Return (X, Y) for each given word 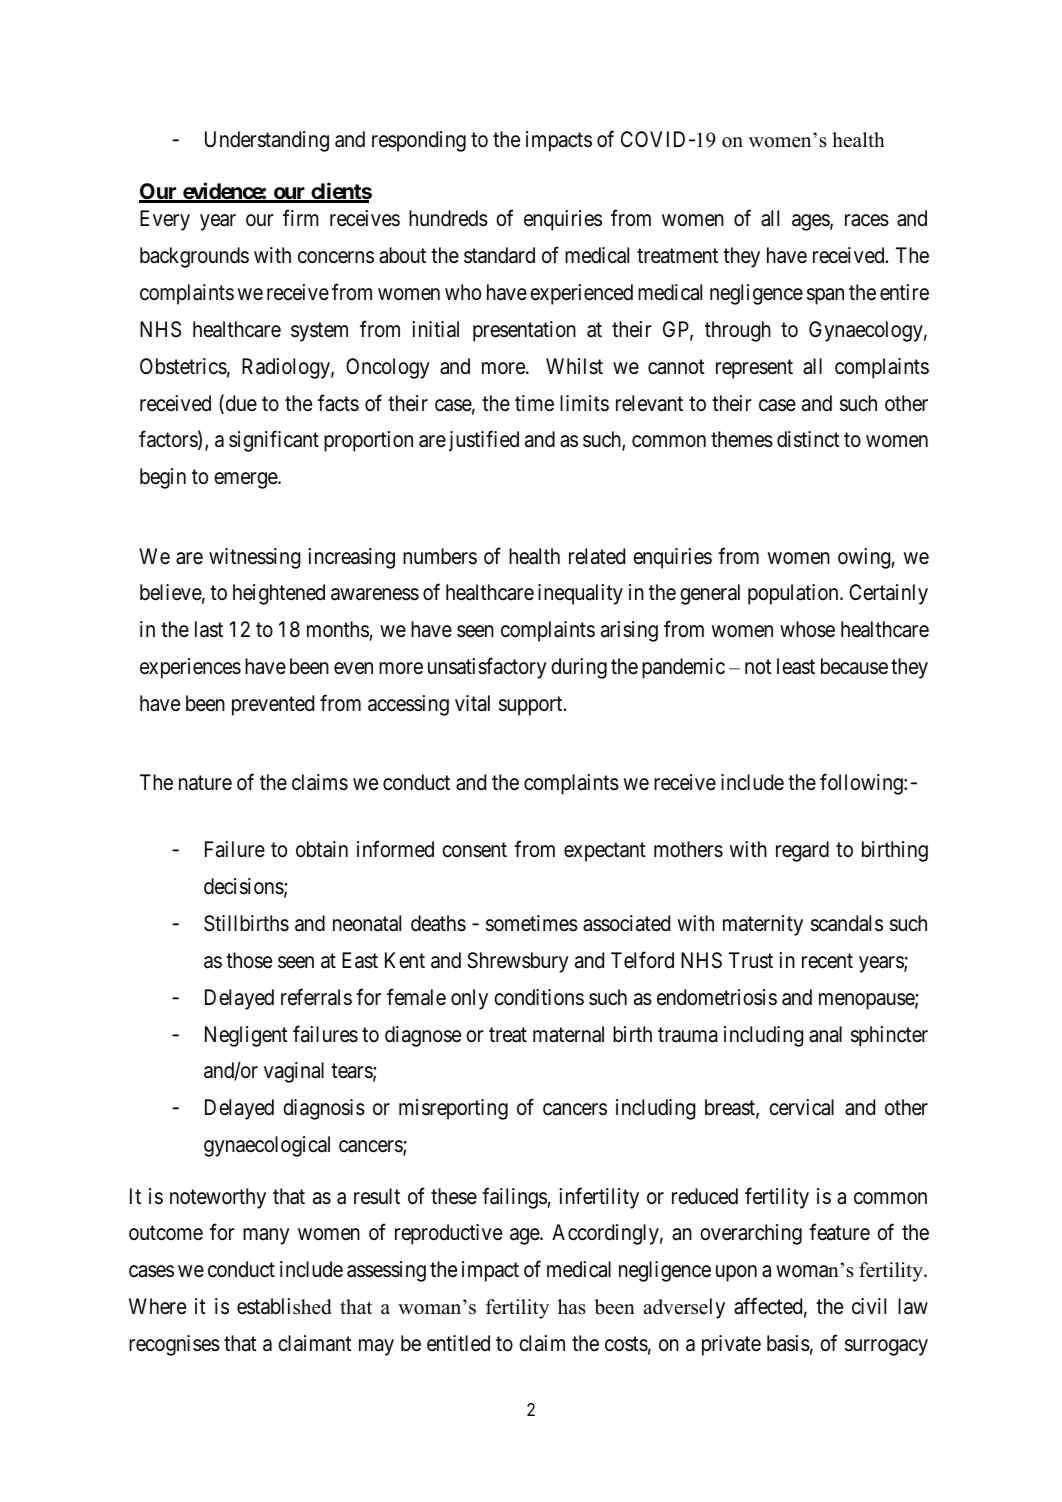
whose (807, 629)
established (284, 1306)
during (579, 668)
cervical (801, 1107)
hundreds (448, 218)
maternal (568, 1034)
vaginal (294, 1072)
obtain (322, 849)
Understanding (267, 141)
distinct (808, 439)
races (867, 220)
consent (474, 850)
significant (274, 441)
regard (802, 851)
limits (584, 403)
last (209, 629)
